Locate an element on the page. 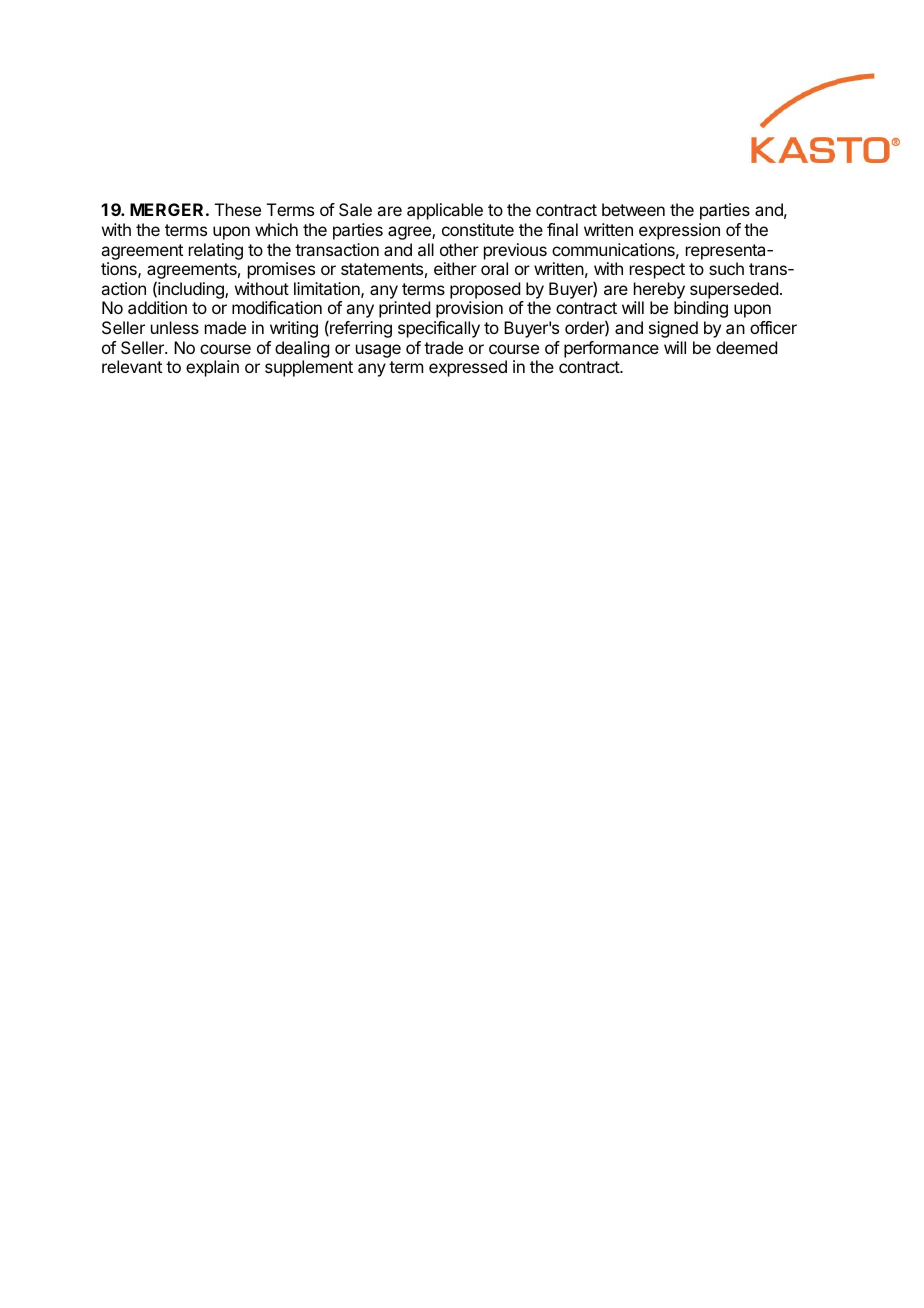 The height and width of the page is (1308, 924). between is located at coordinates (633, 209).
